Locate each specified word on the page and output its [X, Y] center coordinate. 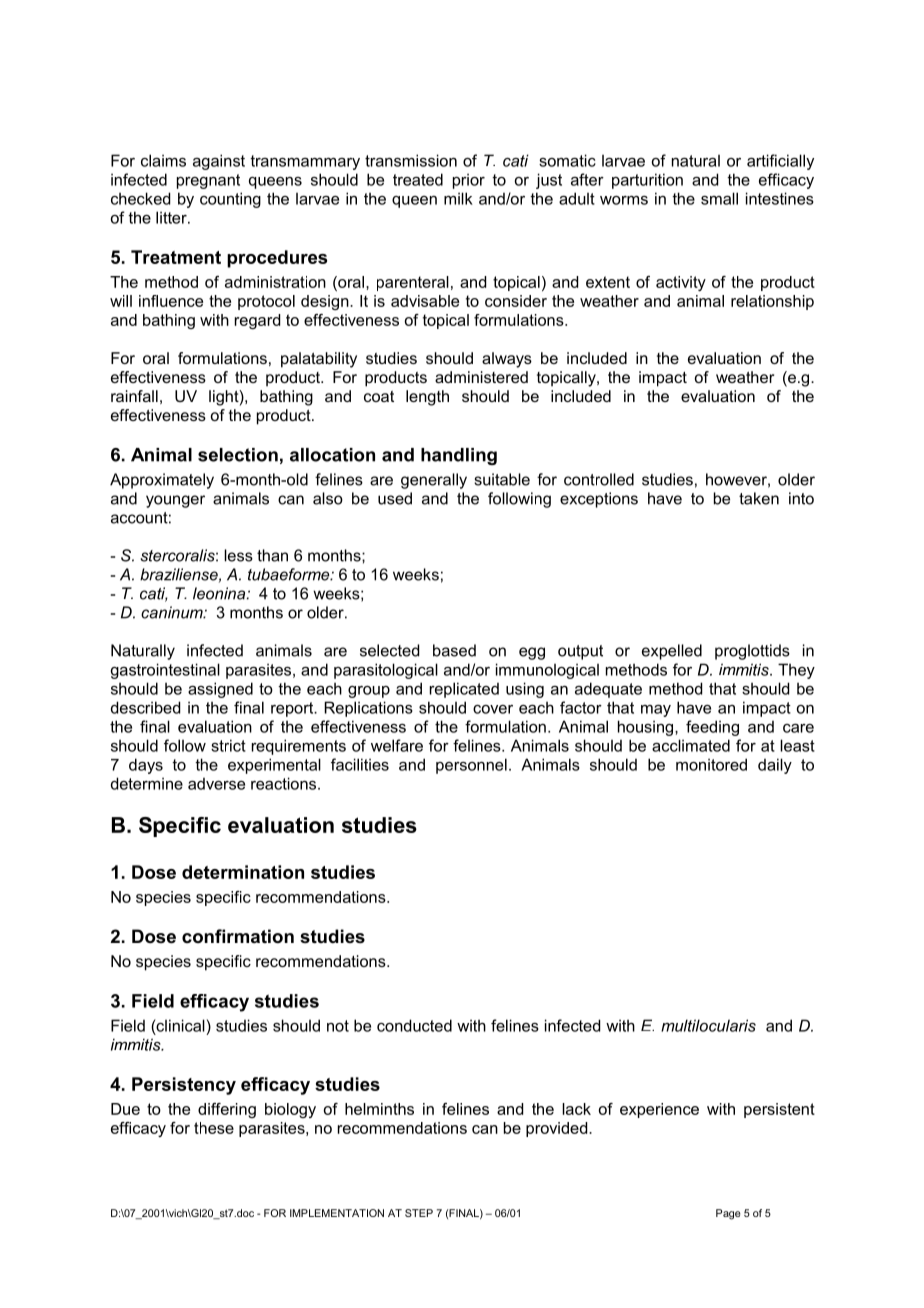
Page [728, 1214]
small [719, 198]
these [214, 1128]
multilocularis [708, 1025]
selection [238, 455]
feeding [712, 728]
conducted [414, 1025]
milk [458, 198]
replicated [464, 690]
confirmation [238, 936]
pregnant [208, 181]
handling [459, 456]
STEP [419, 1213]
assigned [220, 690]
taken [759, 498]
